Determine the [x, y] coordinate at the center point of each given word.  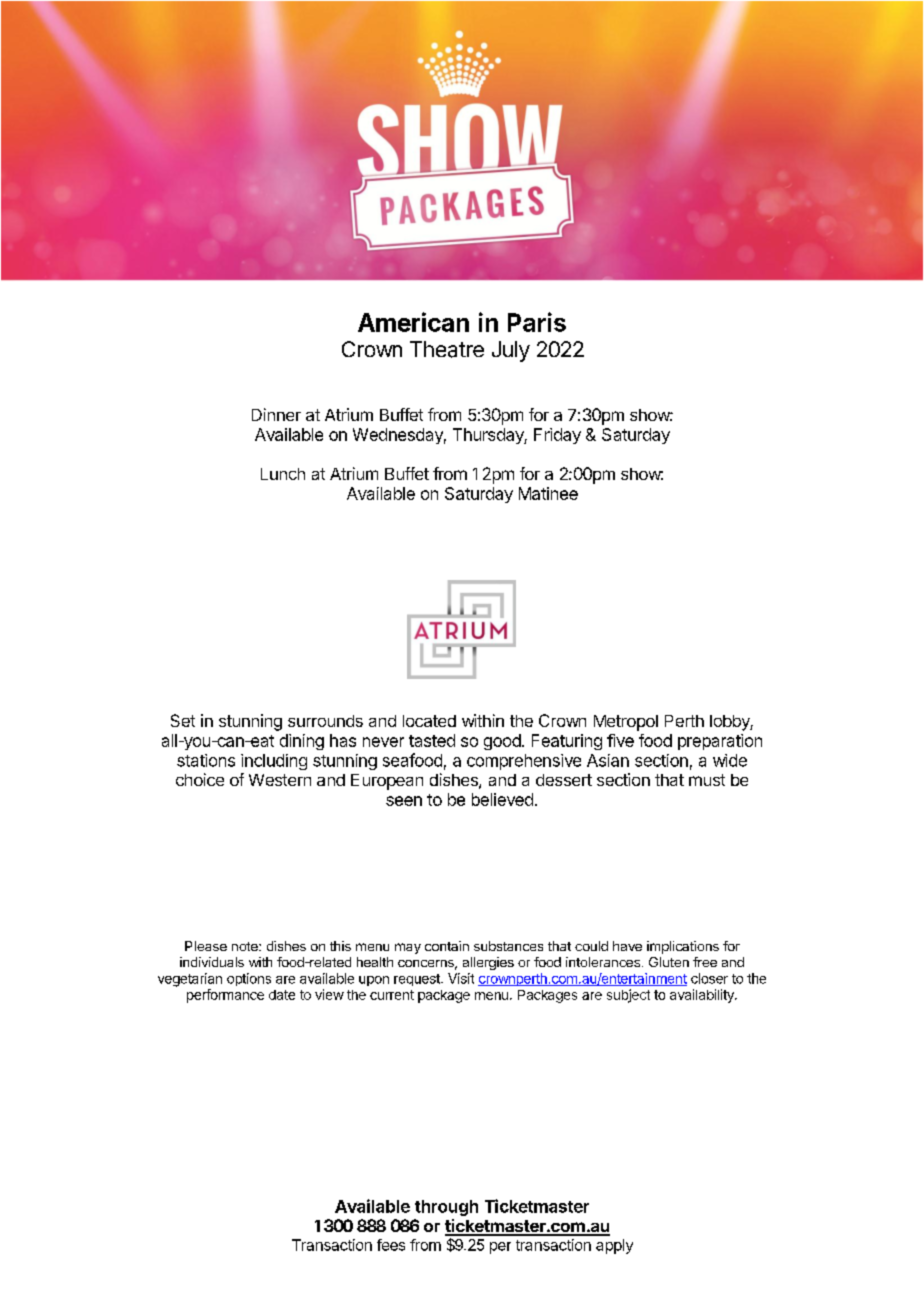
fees [391, 1245]
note [246, 946]
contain [447, 946]
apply [614, 1246]
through [446, 1208]
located [429, 721]
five [620, 740]
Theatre [447, 349]
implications [683, 947]
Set [183, 720]
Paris [537, 322]
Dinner [276, 414]
